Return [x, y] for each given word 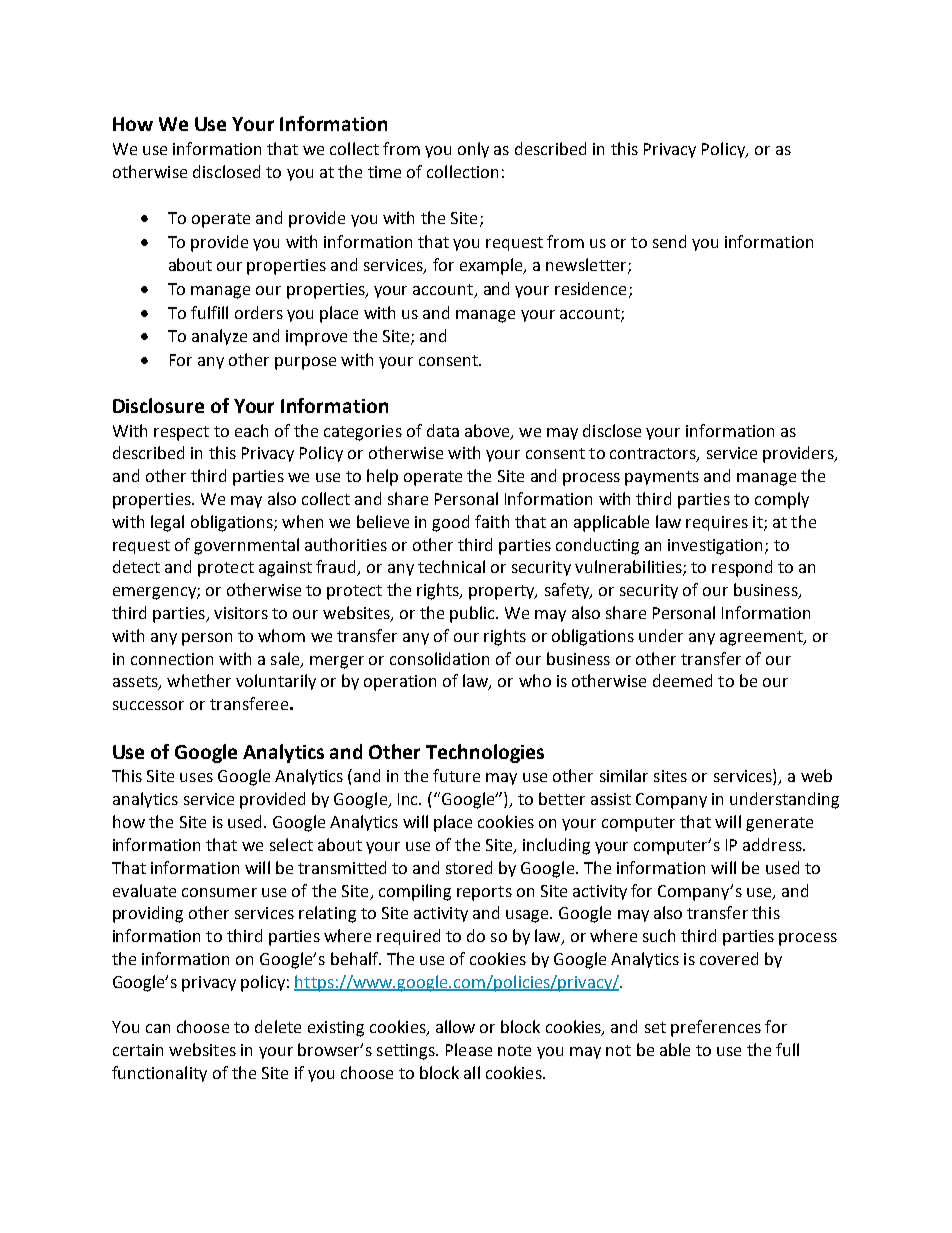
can [158, 1028]
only [473, 150]
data [443, 430]
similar [624, 775]
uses [196, 777]
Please [469, 1049]
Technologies [485, 753]
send [669, 241]
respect [181, 433]
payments [662, 478]
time [384, 172]
